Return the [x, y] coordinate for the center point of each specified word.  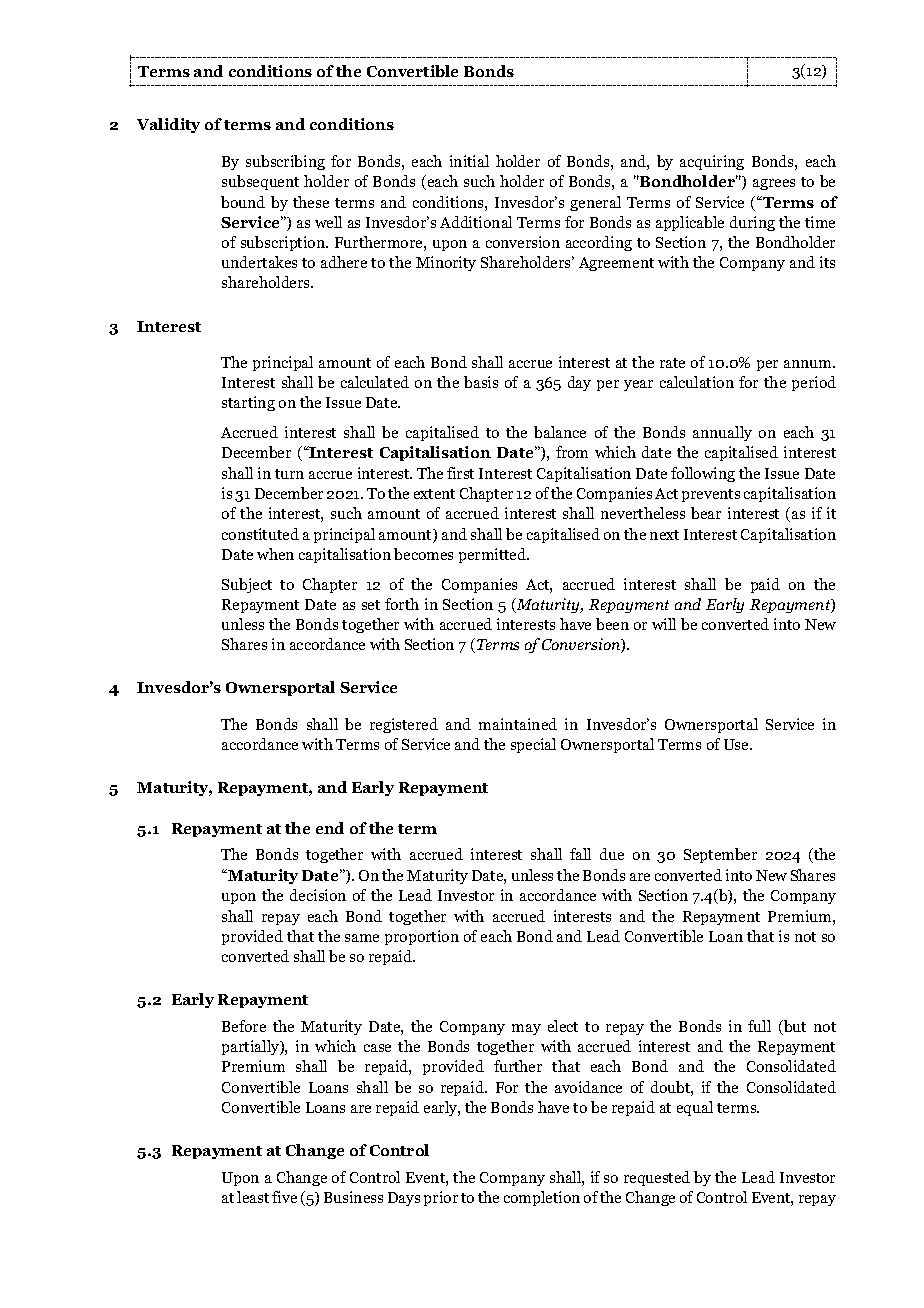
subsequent [260, 182]
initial [469, 161]
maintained [518, 724]
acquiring [712, 162]
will [664, 624]
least [253, 1197]
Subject [247, 585]
